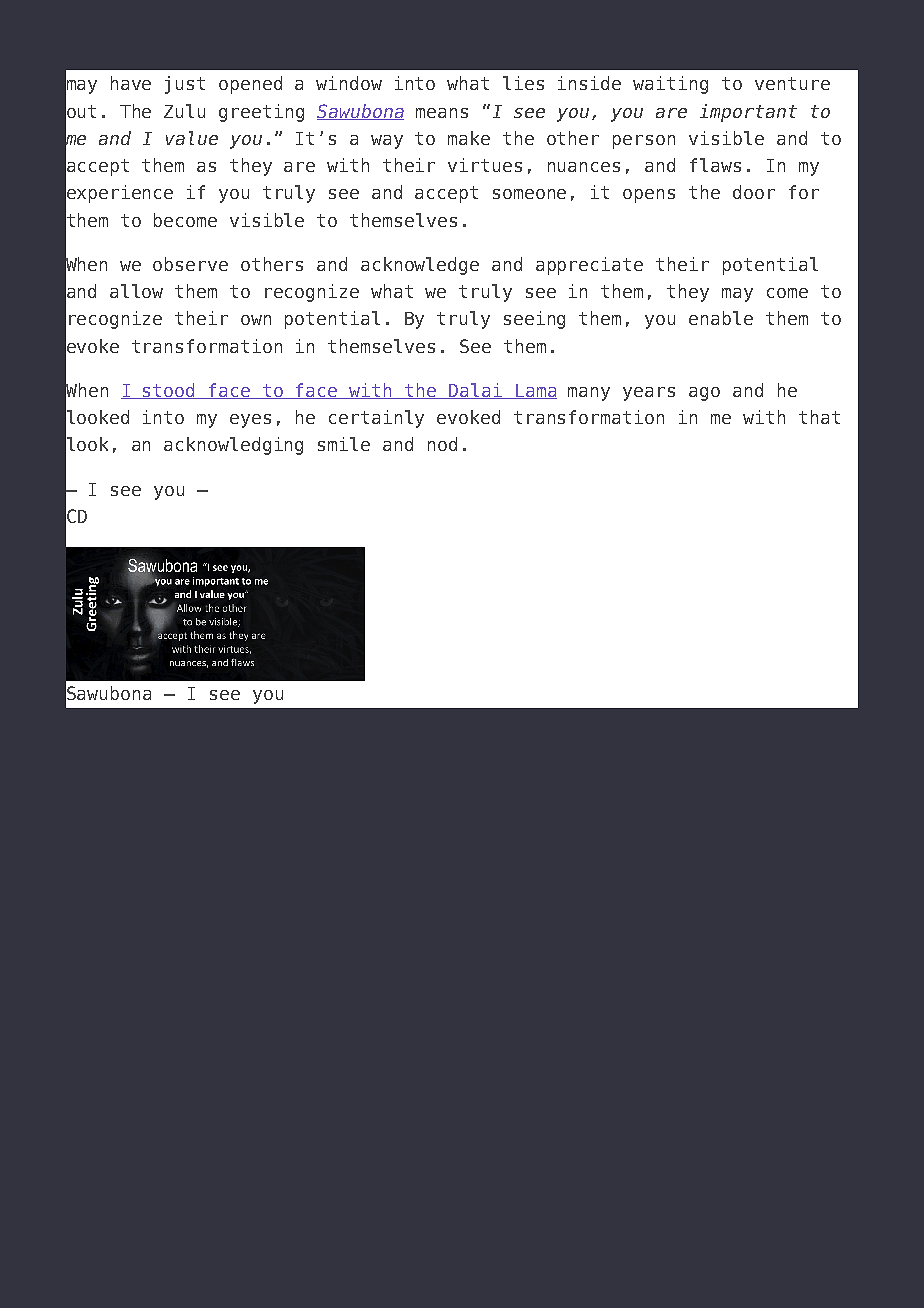 This screenshot has height=1308, width=924. Describe the element at coordinates (233, 446) in the screenshot. I see `acknowledging` at that location.
